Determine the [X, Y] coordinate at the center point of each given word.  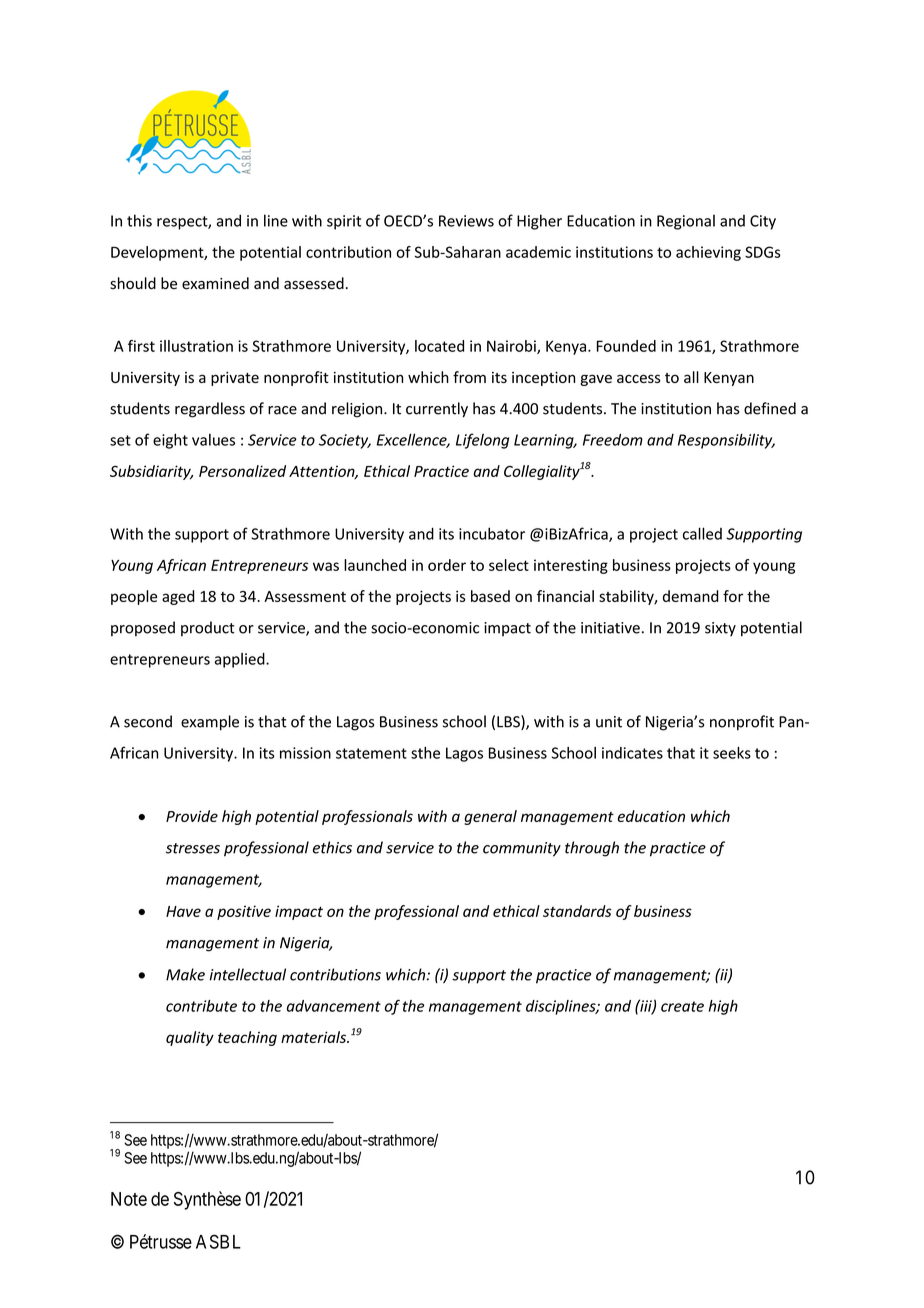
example [210, 723]
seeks [732, 753]
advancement [334, 1006]
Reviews [466, 221]
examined [215, 283]
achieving [708, 253]
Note [129, 1199]
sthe [425, 753]
